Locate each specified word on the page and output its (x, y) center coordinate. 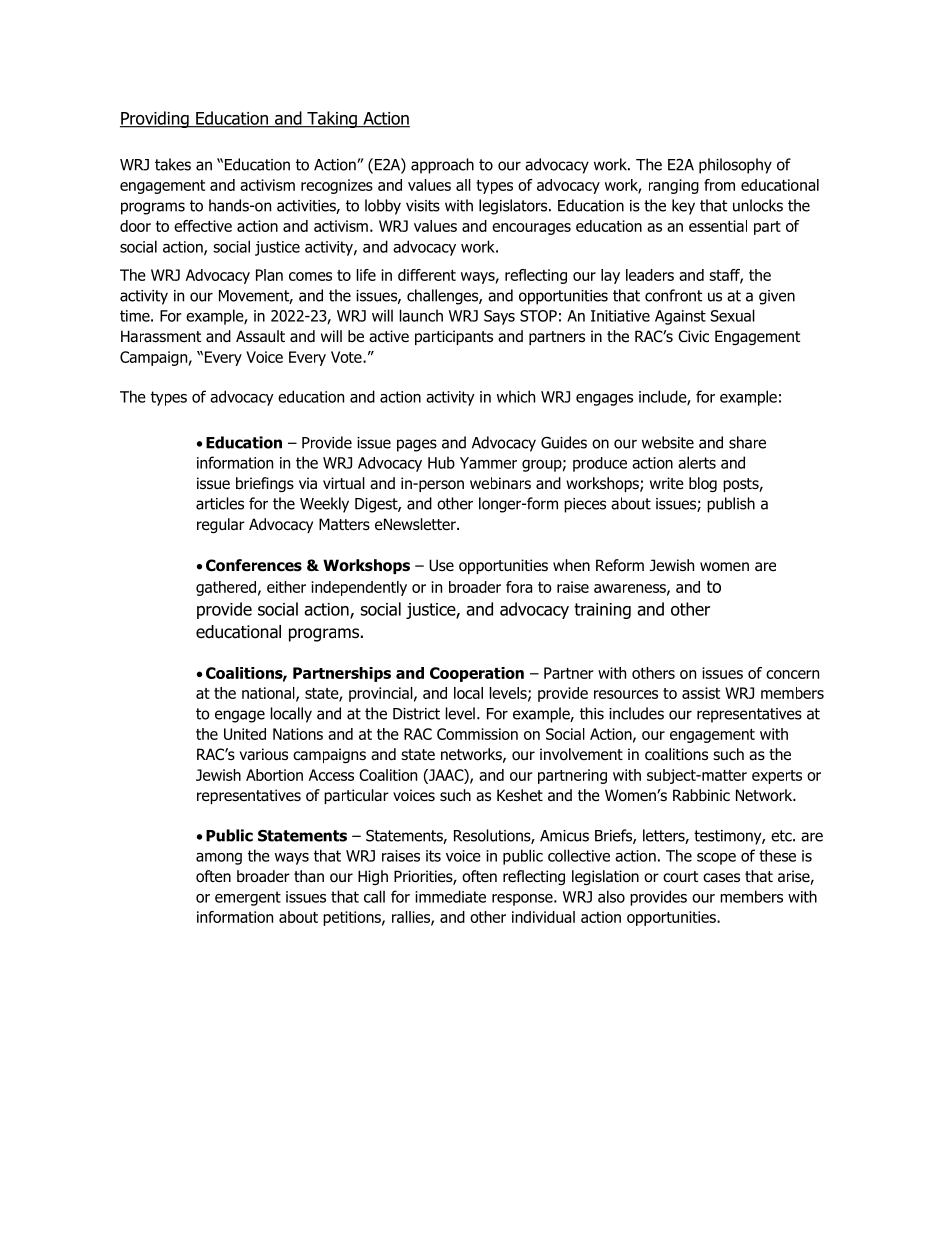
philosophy (735, 166)
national (269, 694)
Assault (260, 336)
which (516, 396)
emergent (248, 898)
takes (173, 164)
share (747, 442)
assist (701, 693)
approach (442, 166)
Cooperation (477, 674)
